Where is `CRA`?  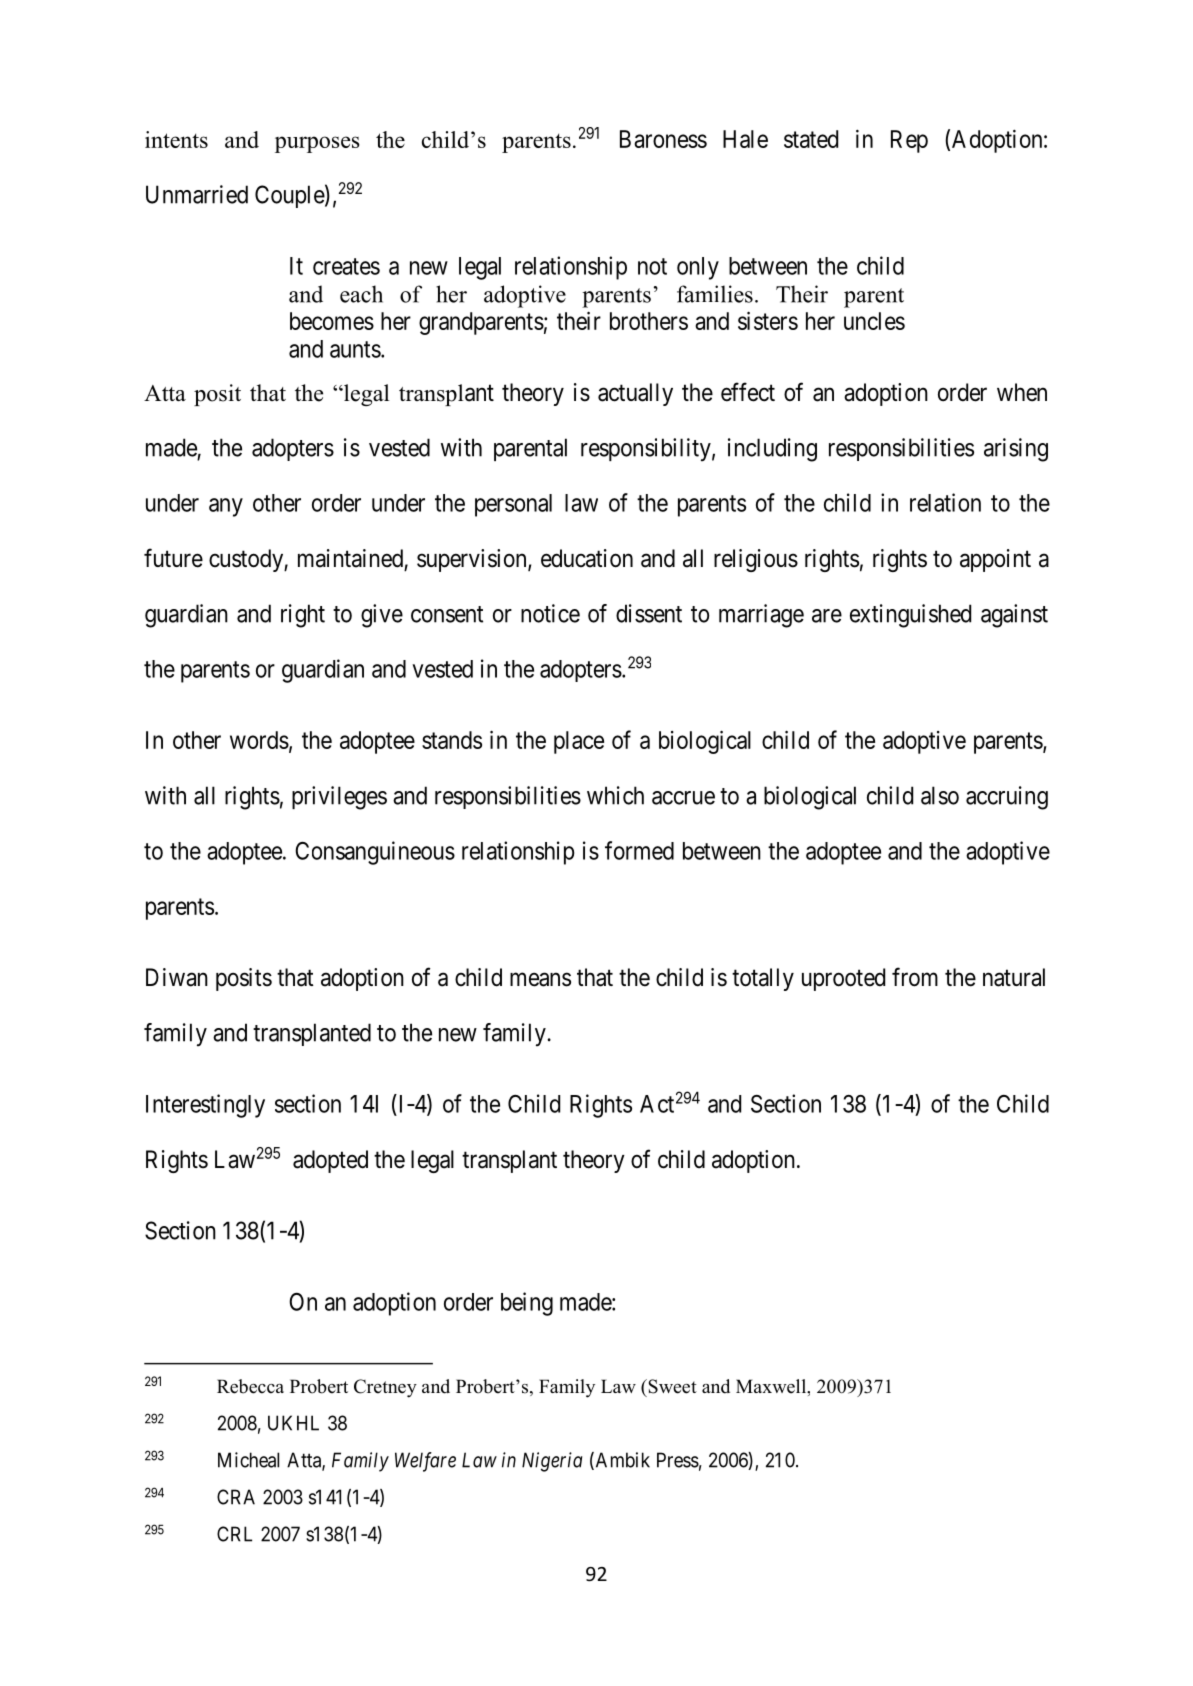 CRA is located at coordinates (236, 1497).
